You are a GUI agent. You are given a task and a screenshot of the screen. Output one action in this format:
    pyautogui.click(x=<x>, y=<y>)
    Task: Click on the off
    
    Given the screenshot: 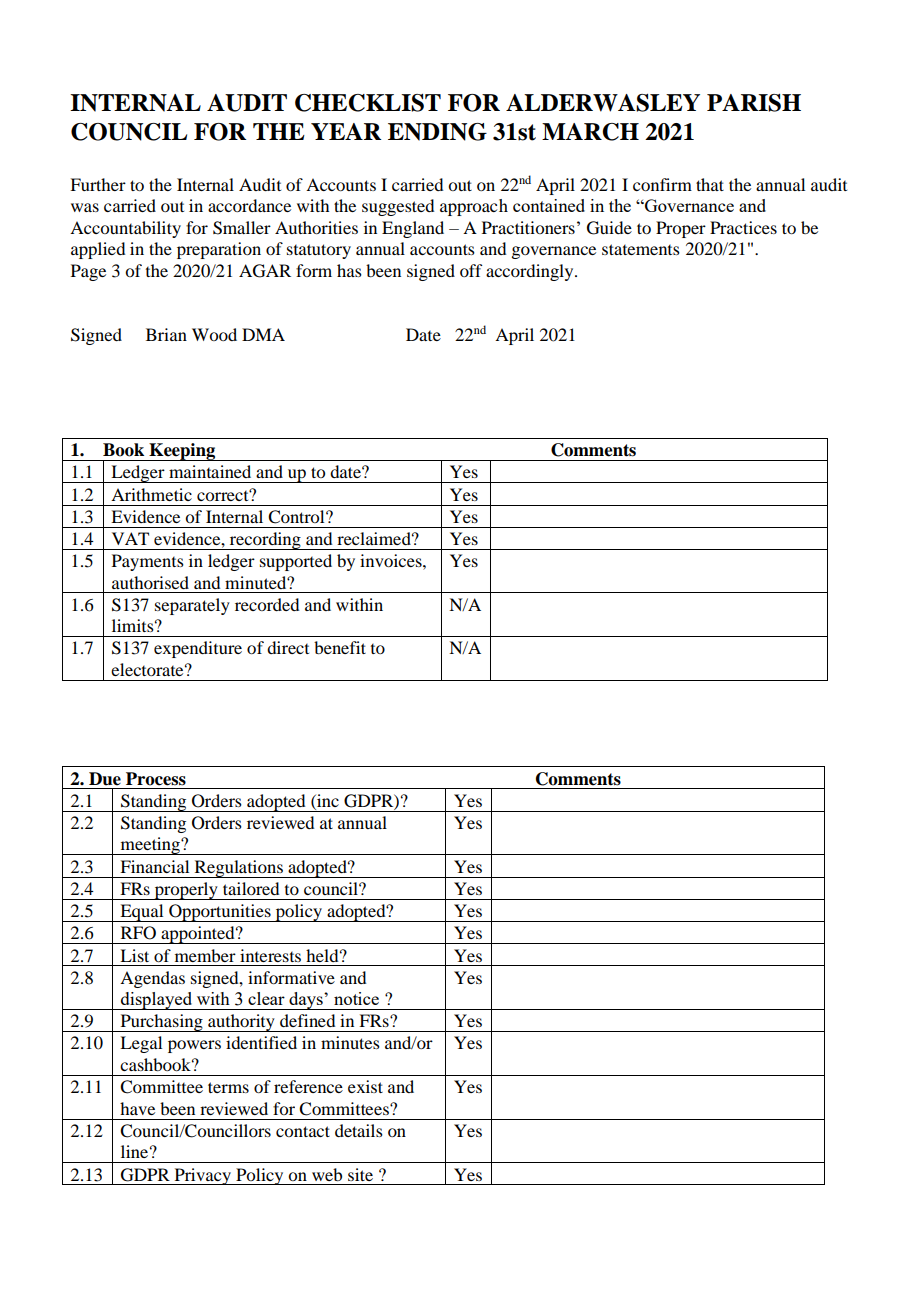 What is the action you would take?
    pyautogui.click(x=471, y=270)
